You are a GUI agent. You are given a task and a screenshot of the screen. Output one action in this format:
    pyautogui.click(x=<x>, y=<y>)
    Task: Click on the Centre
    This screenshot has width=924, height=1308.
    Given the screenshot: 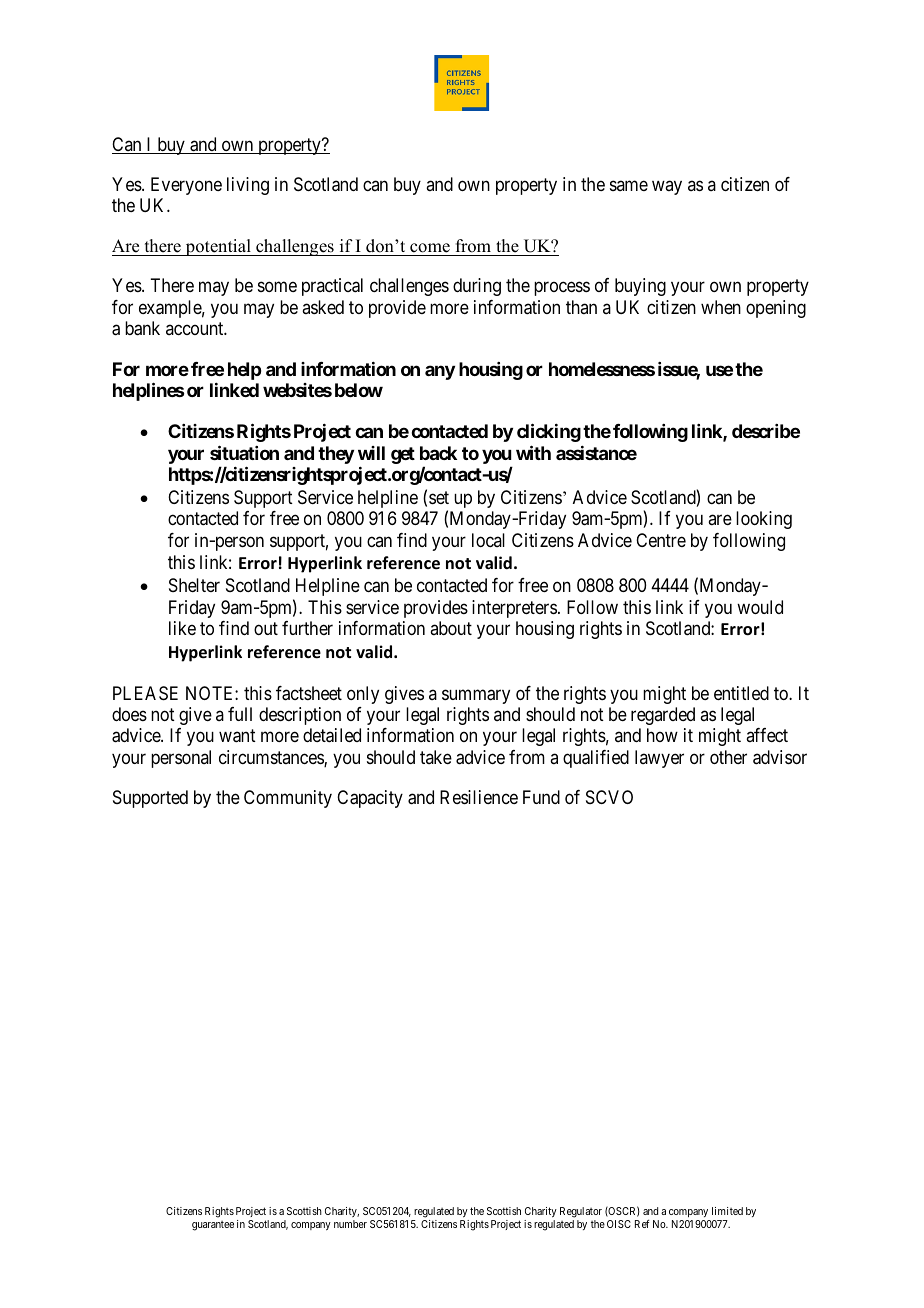 What is the action you would take?
    pyautogui.click(x=661, y=540)
